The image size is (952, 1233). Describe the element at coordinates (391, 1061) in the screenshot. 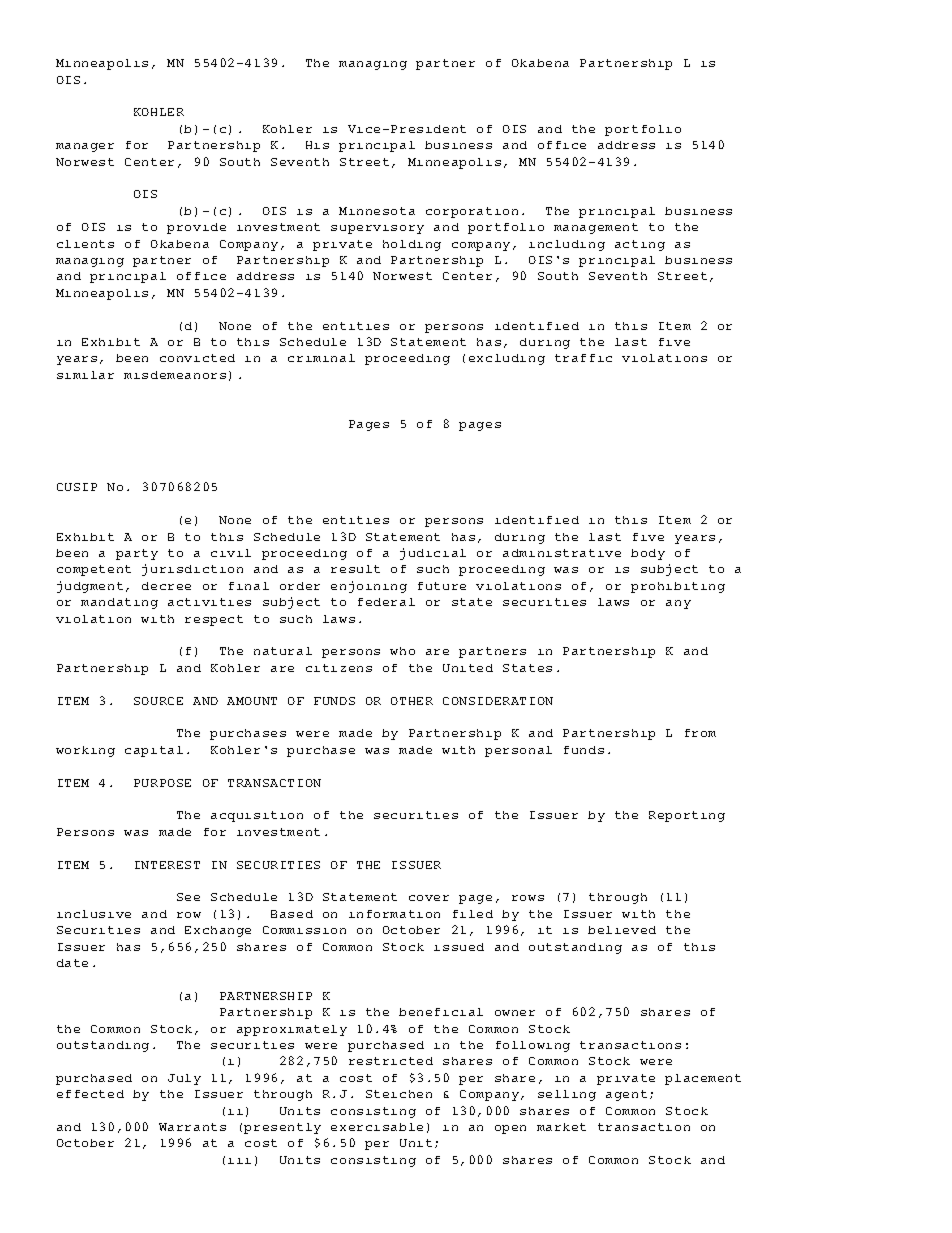

I see `restricted` at that location.
